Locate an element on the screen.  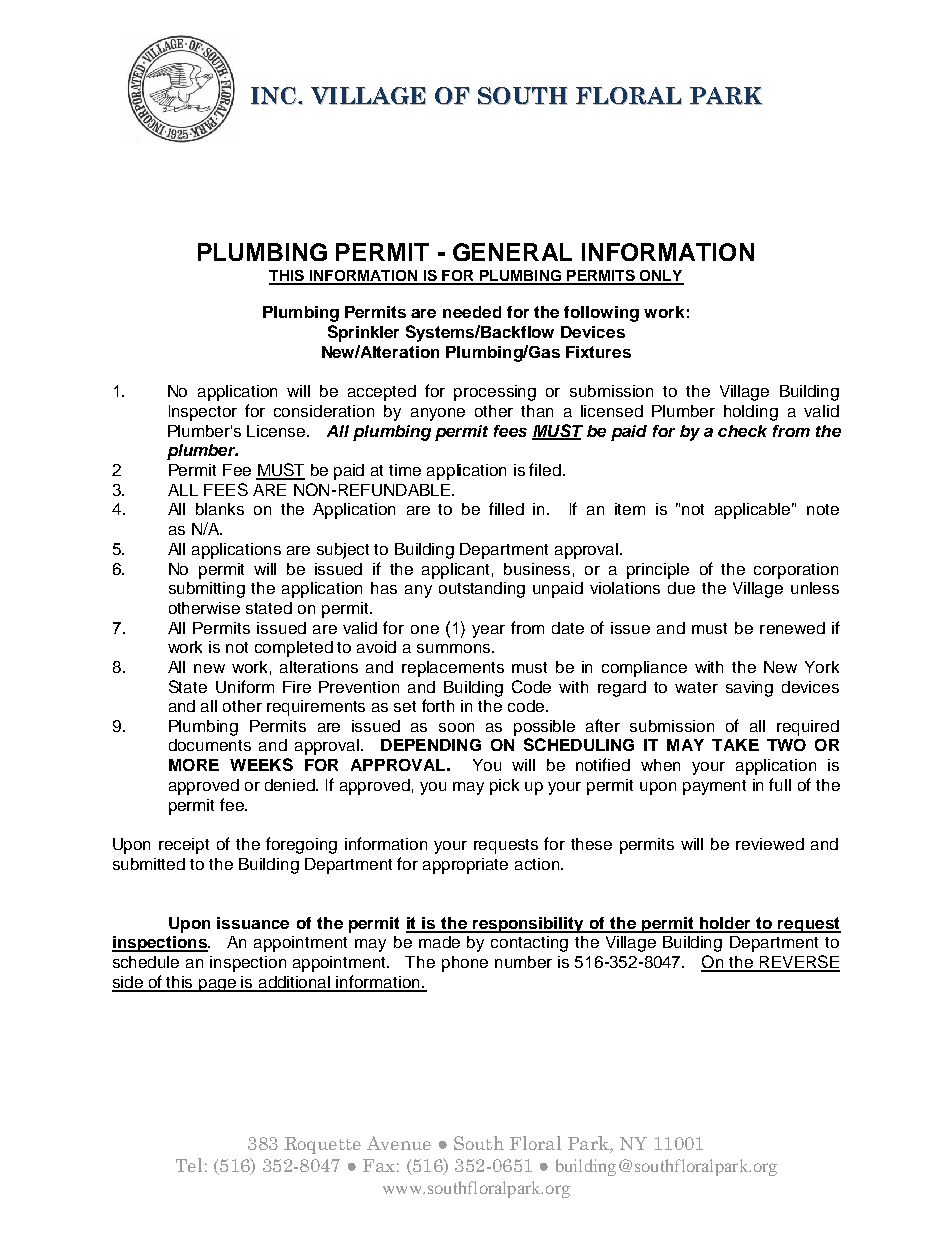
appropriate is located at coordinates (465, 866).
